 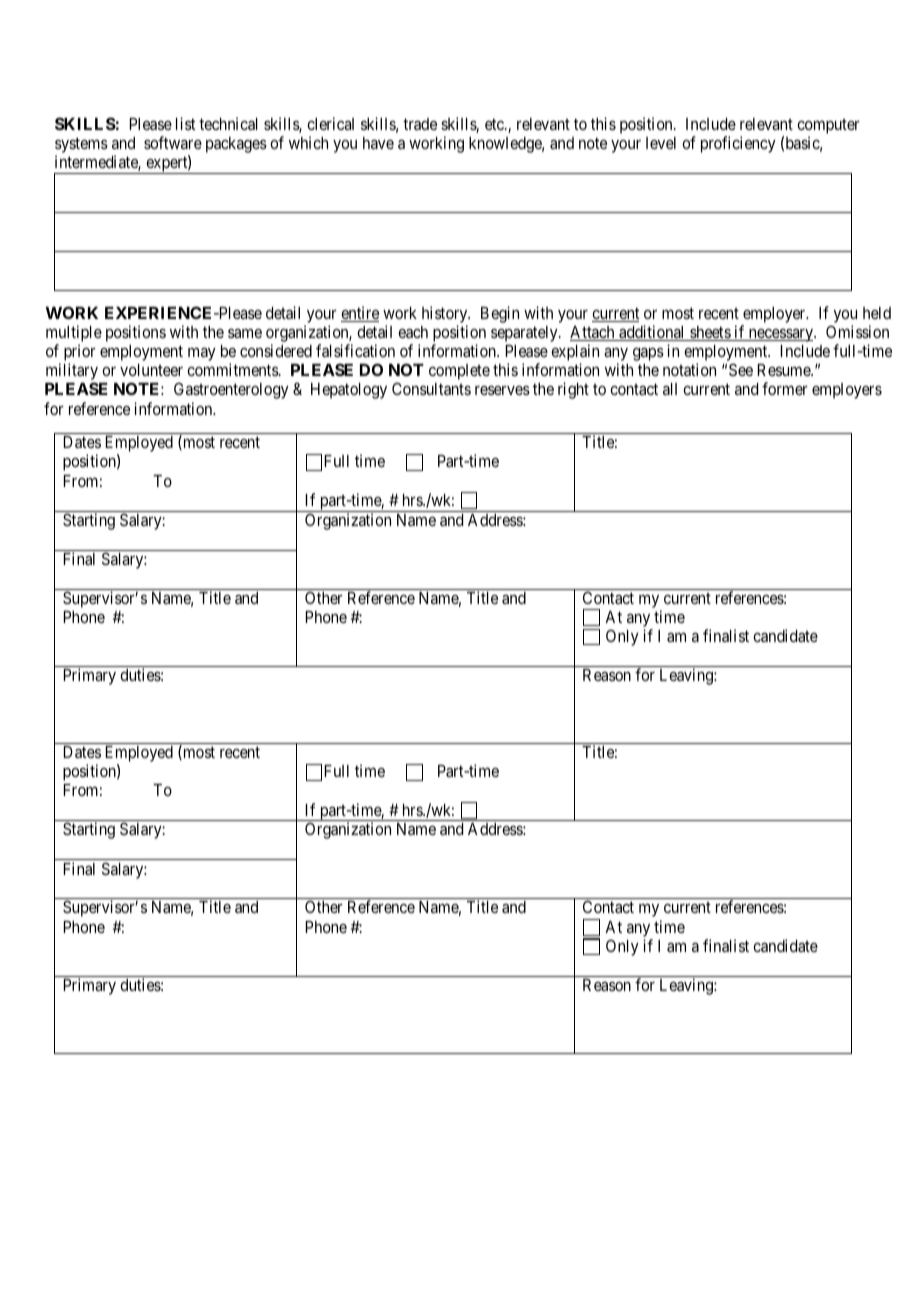 I want to click on proficiency, so click(x=738, y=144).
